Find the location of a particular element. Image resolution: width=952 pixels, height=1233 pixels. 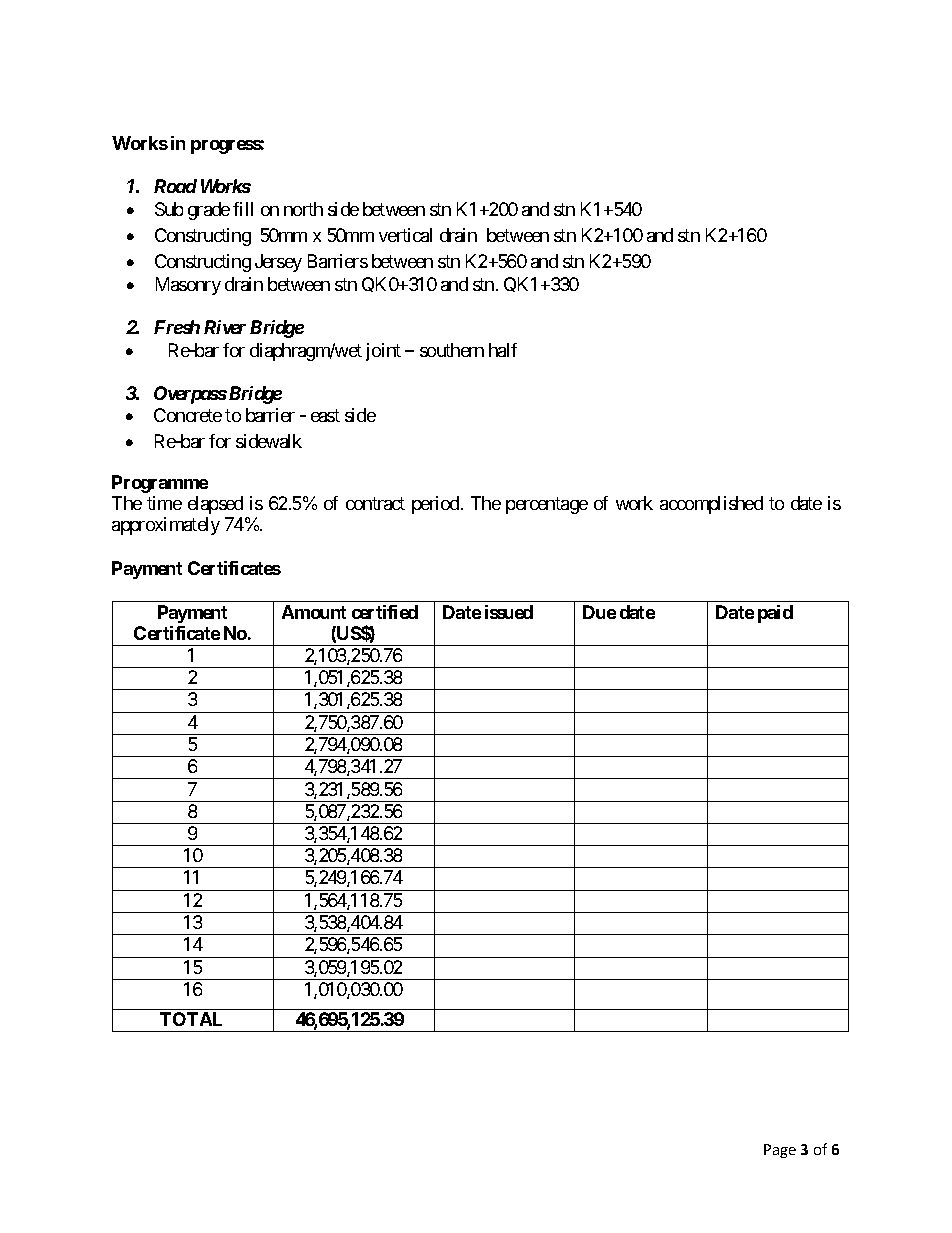

percentage is located at coordinates (547, 505).
